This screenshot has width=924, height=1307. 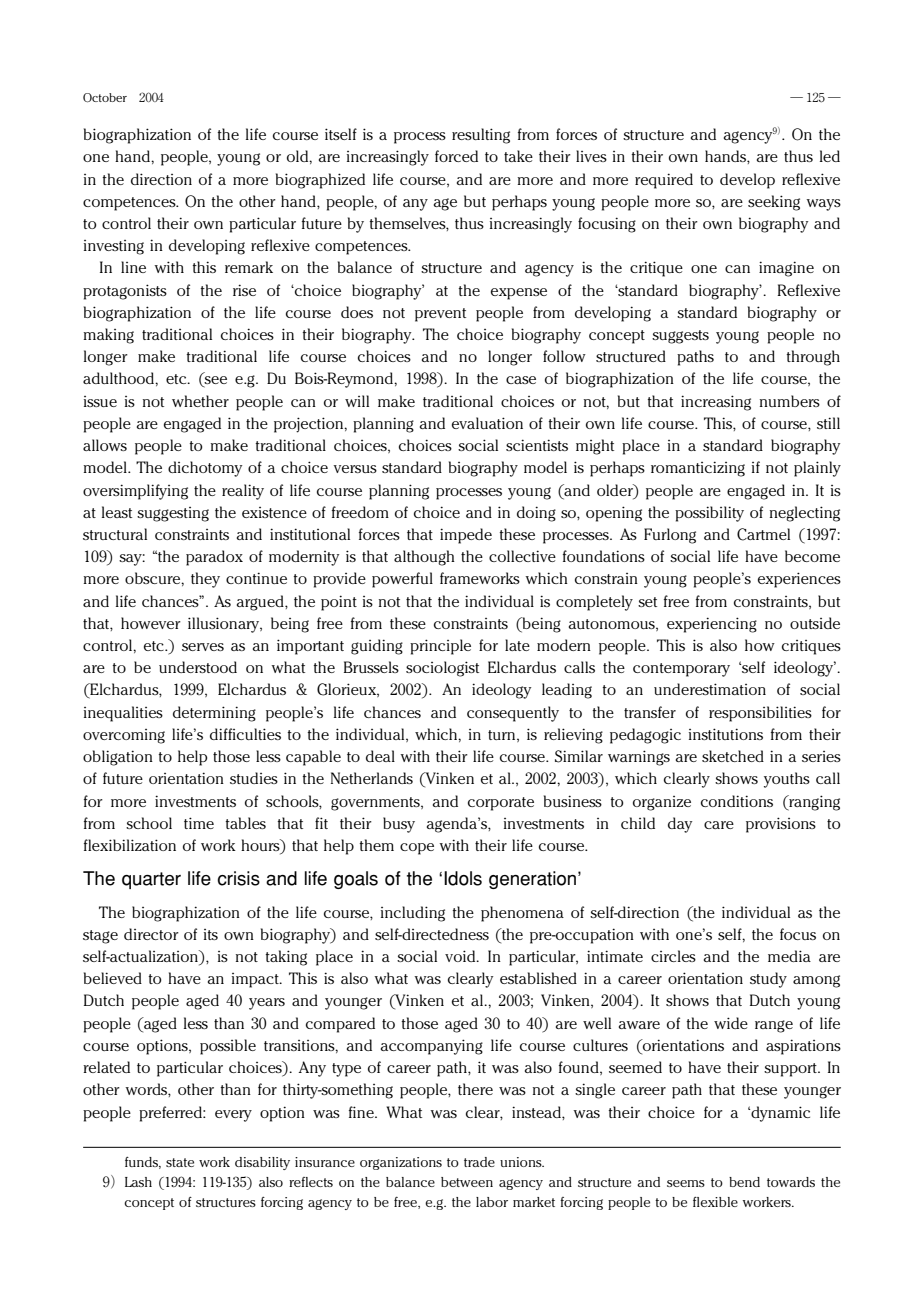 What do you see at coordinates (440, 647) in the screenshot?
I see `principle` at bounding box center [440, 647].
